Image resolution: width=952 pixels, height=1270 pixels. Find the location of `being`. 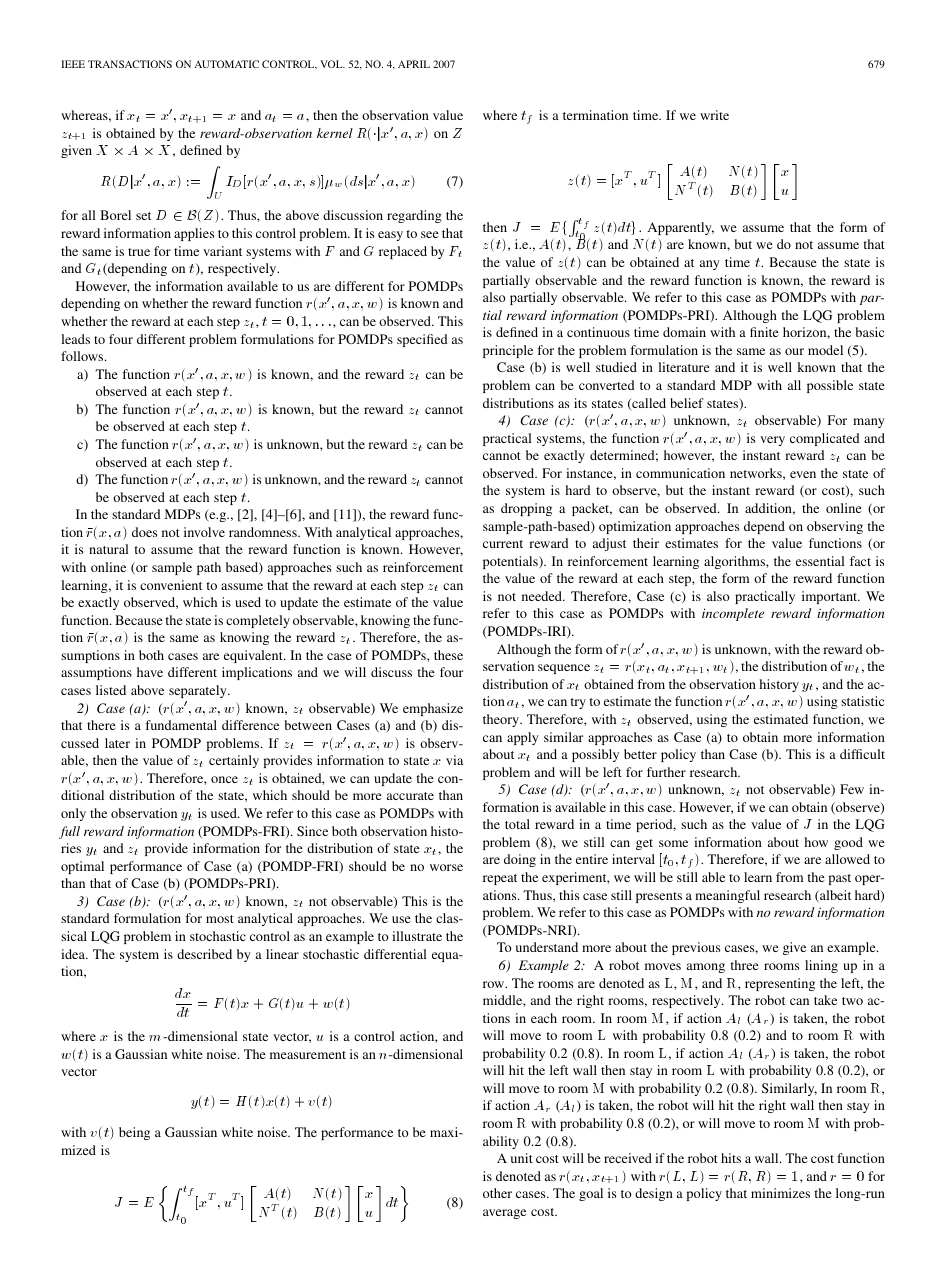

being is located at coordinates (134, 1133).
